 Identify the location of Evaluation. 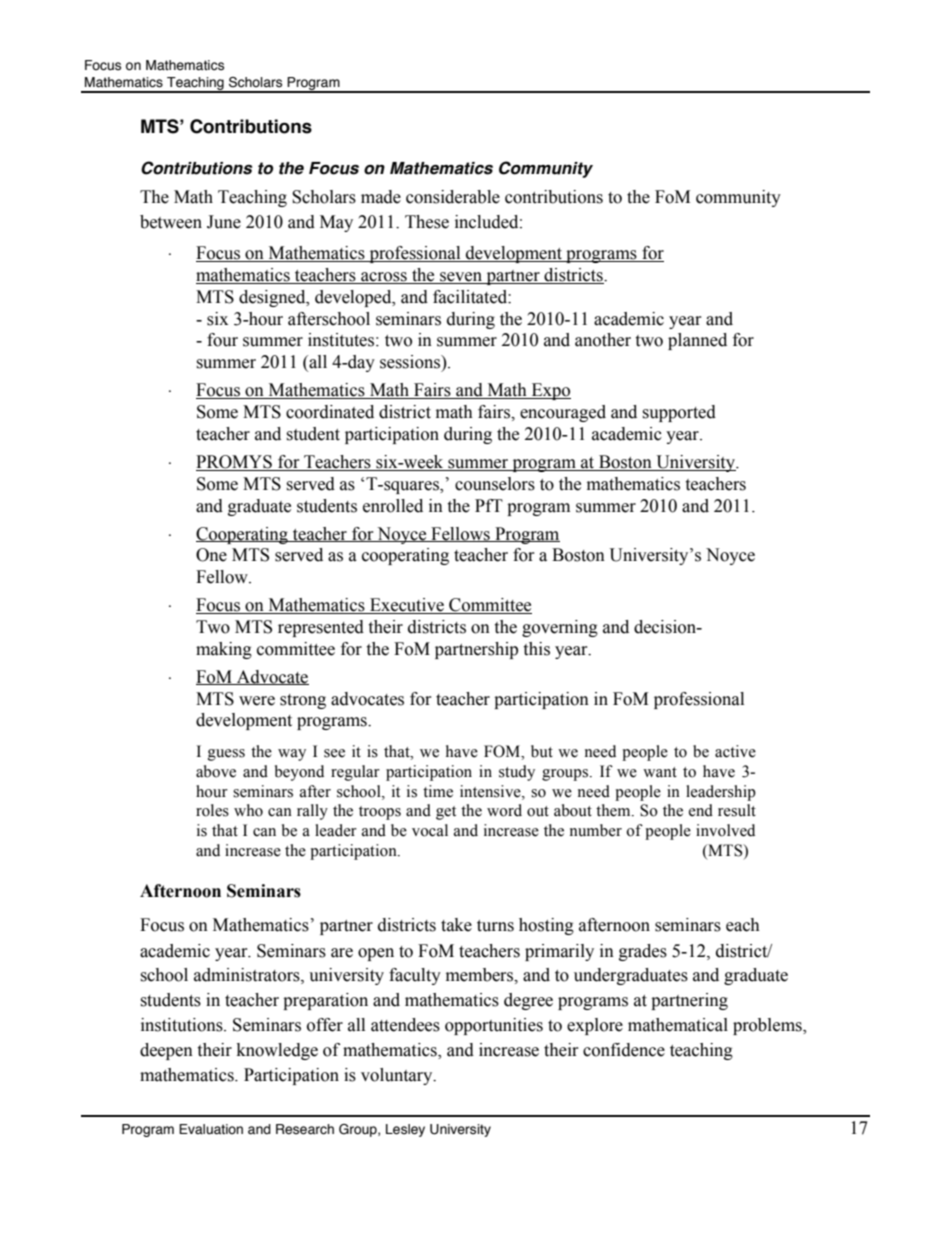
(211, 1129).
